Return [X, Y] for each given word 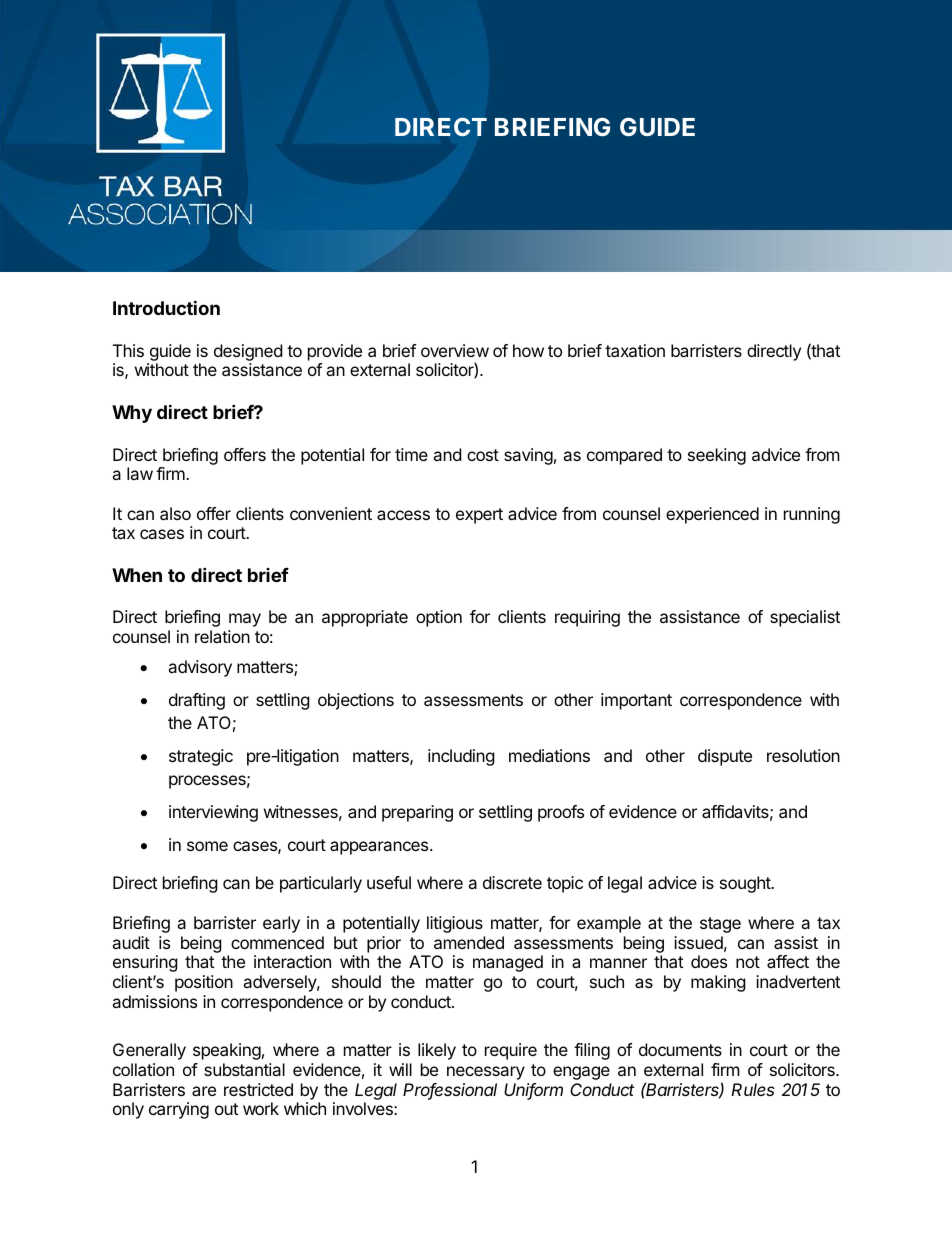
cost [483, 455]
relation [222, 636]
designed [248, 352]
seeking [717, 456]
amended [469, 942]
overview [455, 350]
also [175, 513]
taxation [635, 350]
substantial [244, 1069]
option [439, 618]
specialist [805, 618]
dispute [725, 757]
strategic [201, 757]
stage [720, 925]
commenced [277, 942]
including [461, 757]
